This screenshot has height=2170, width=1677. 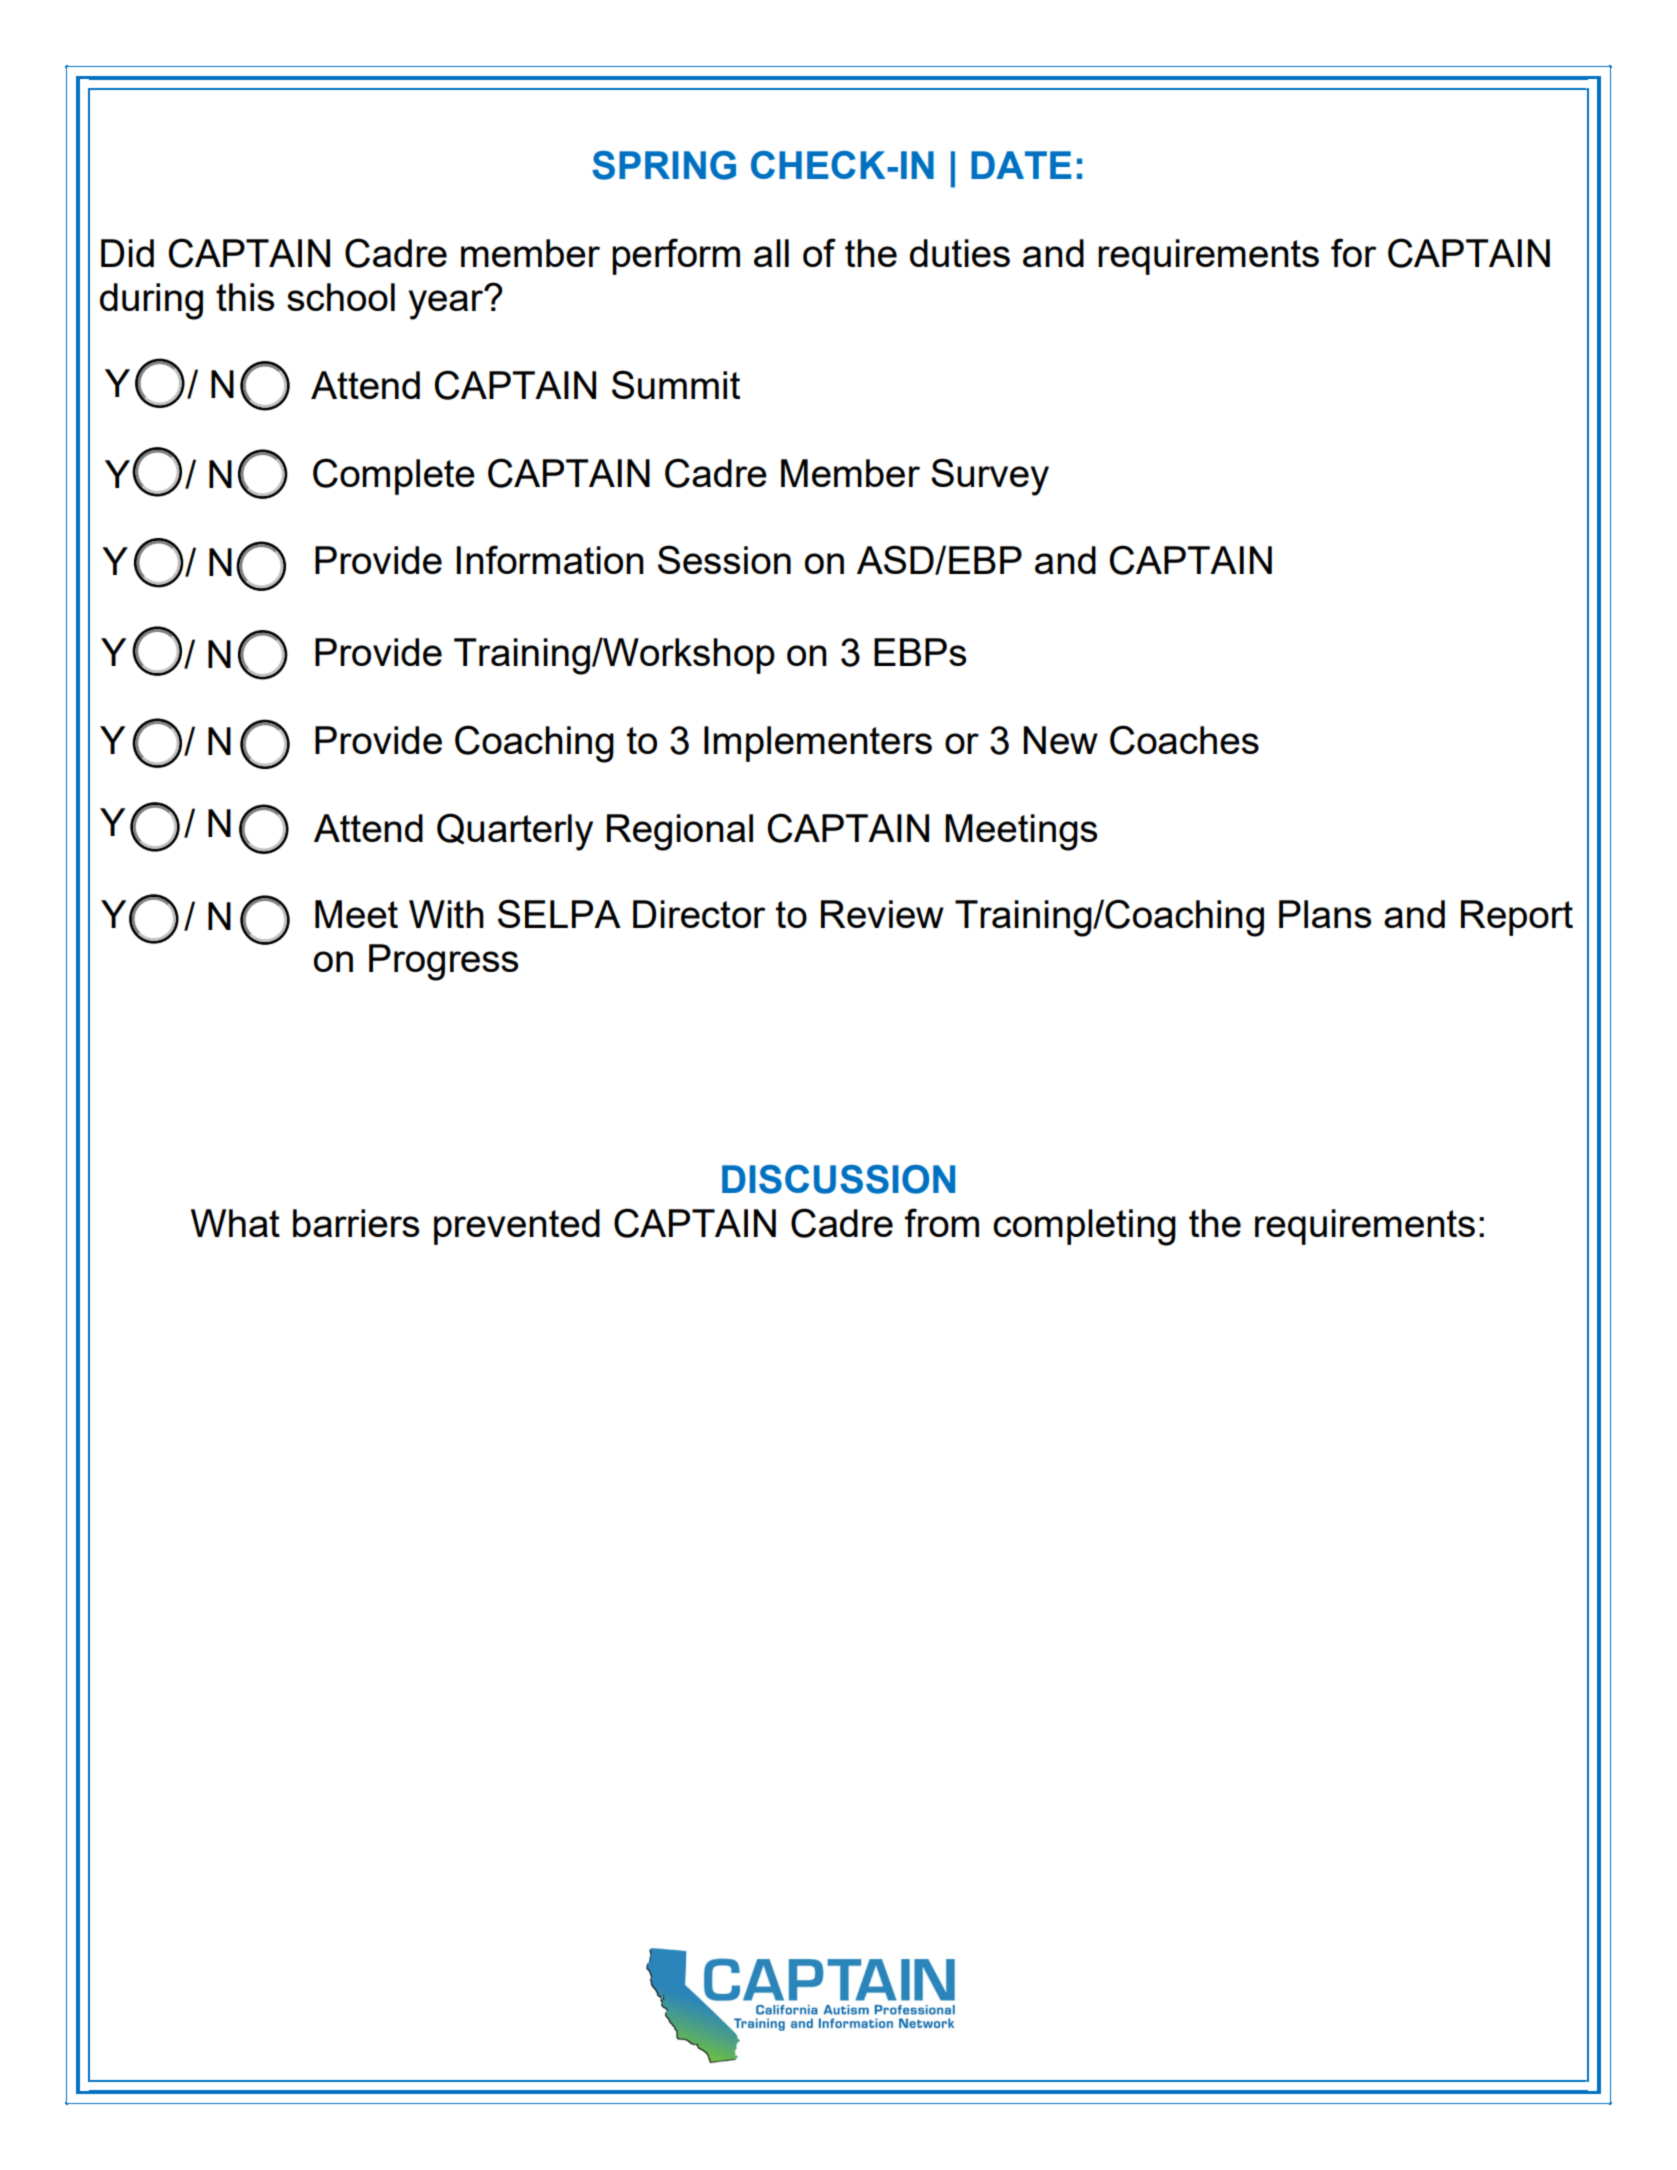 What do you see at coordinates (1184, 740) in the screenshot?
I see `Coaches` at bounding box center [1184, 740].
